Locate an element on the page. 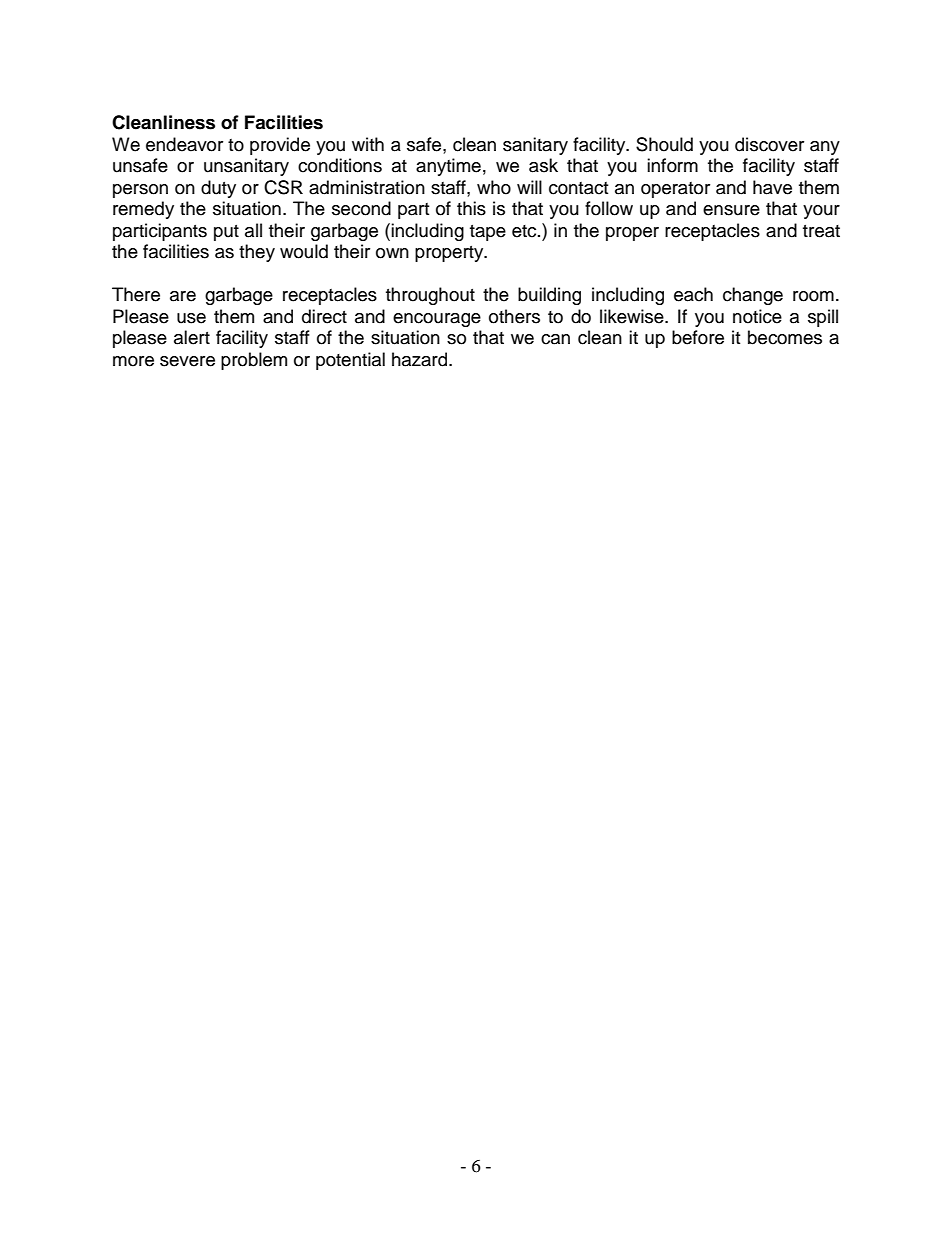  anytime is located at coordinates (448, 167).
